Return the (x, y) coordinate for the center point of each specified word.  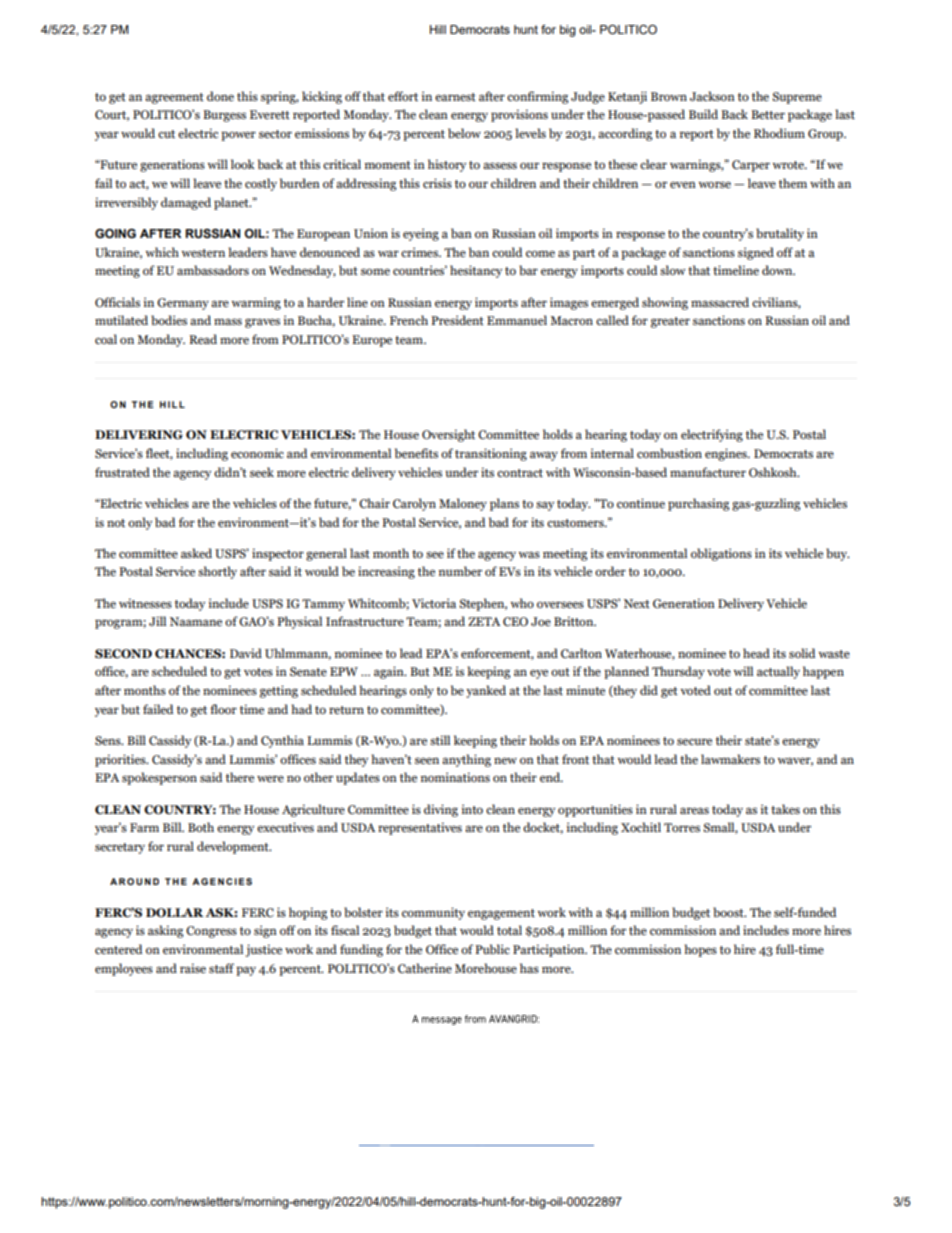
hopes (700, 950)
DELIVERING (139, 434)
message (442, 1021)
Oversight (448, 435)
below (464, 133)
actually (778, 672)
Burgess (224, 116)
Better (768, 114)
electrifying (712, 435)
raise (193, 968)
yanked (486, 691)
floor (223, 709)
